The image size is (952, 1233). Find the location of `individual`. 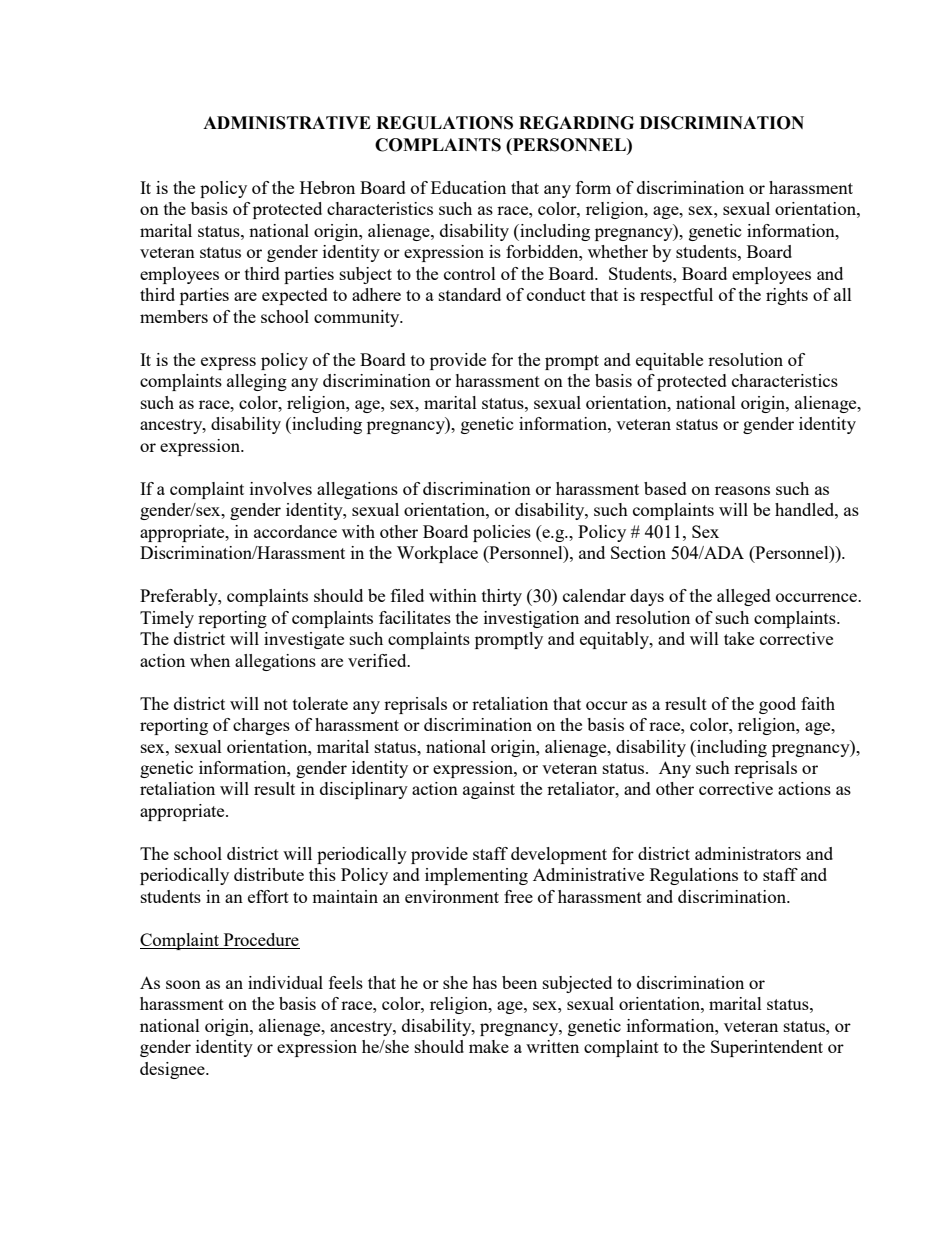

individual is located at coordinates (285, 982).
